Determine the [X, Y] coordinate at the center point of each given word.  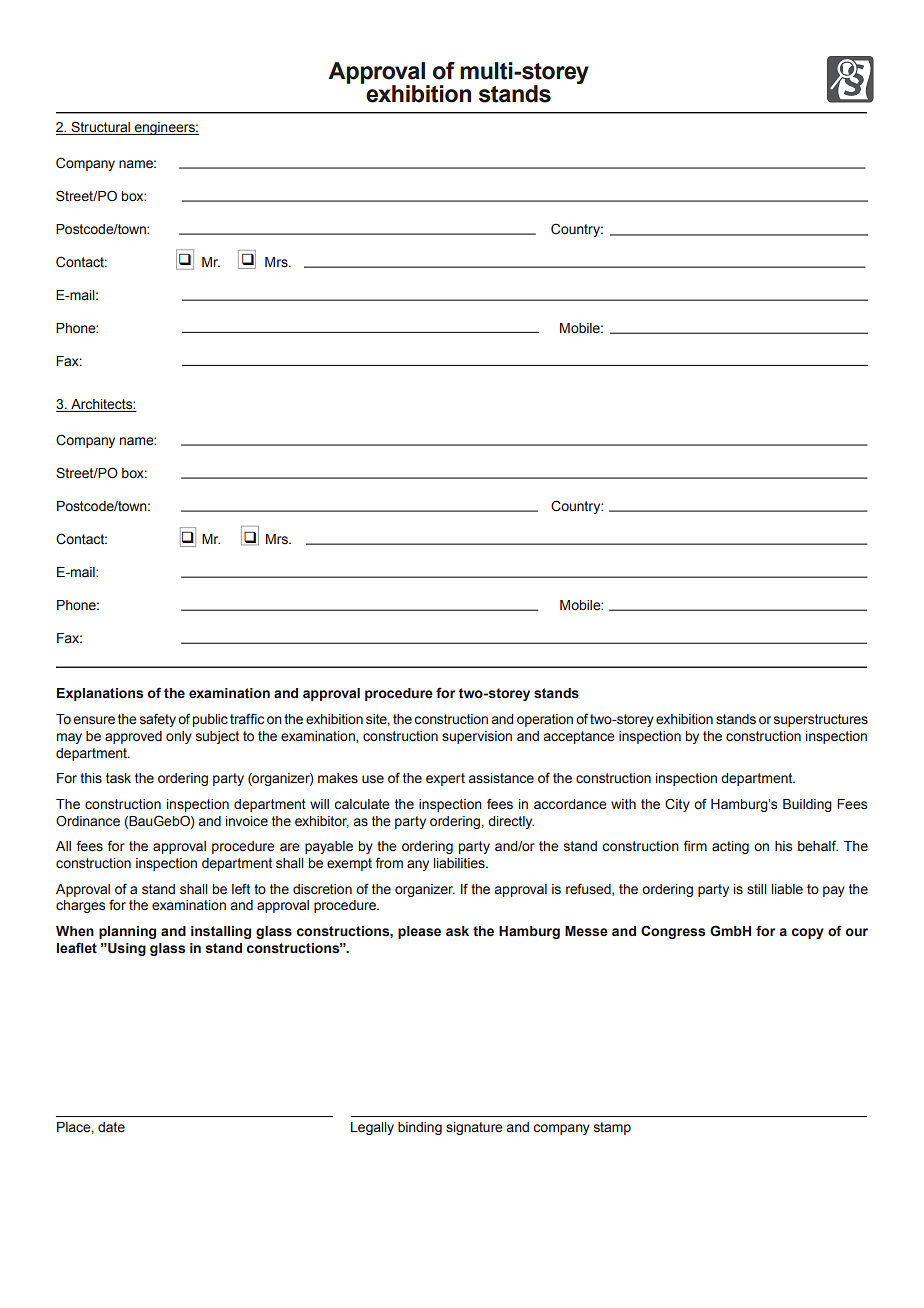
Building [807, 805]
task [118, 778]
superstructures [821, 720]
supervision [477, 737]
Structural [100, 128]
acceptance [579, 737]
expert [445, 779]
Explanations [100, 694]
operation [545, 720]
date [111, 1127]
